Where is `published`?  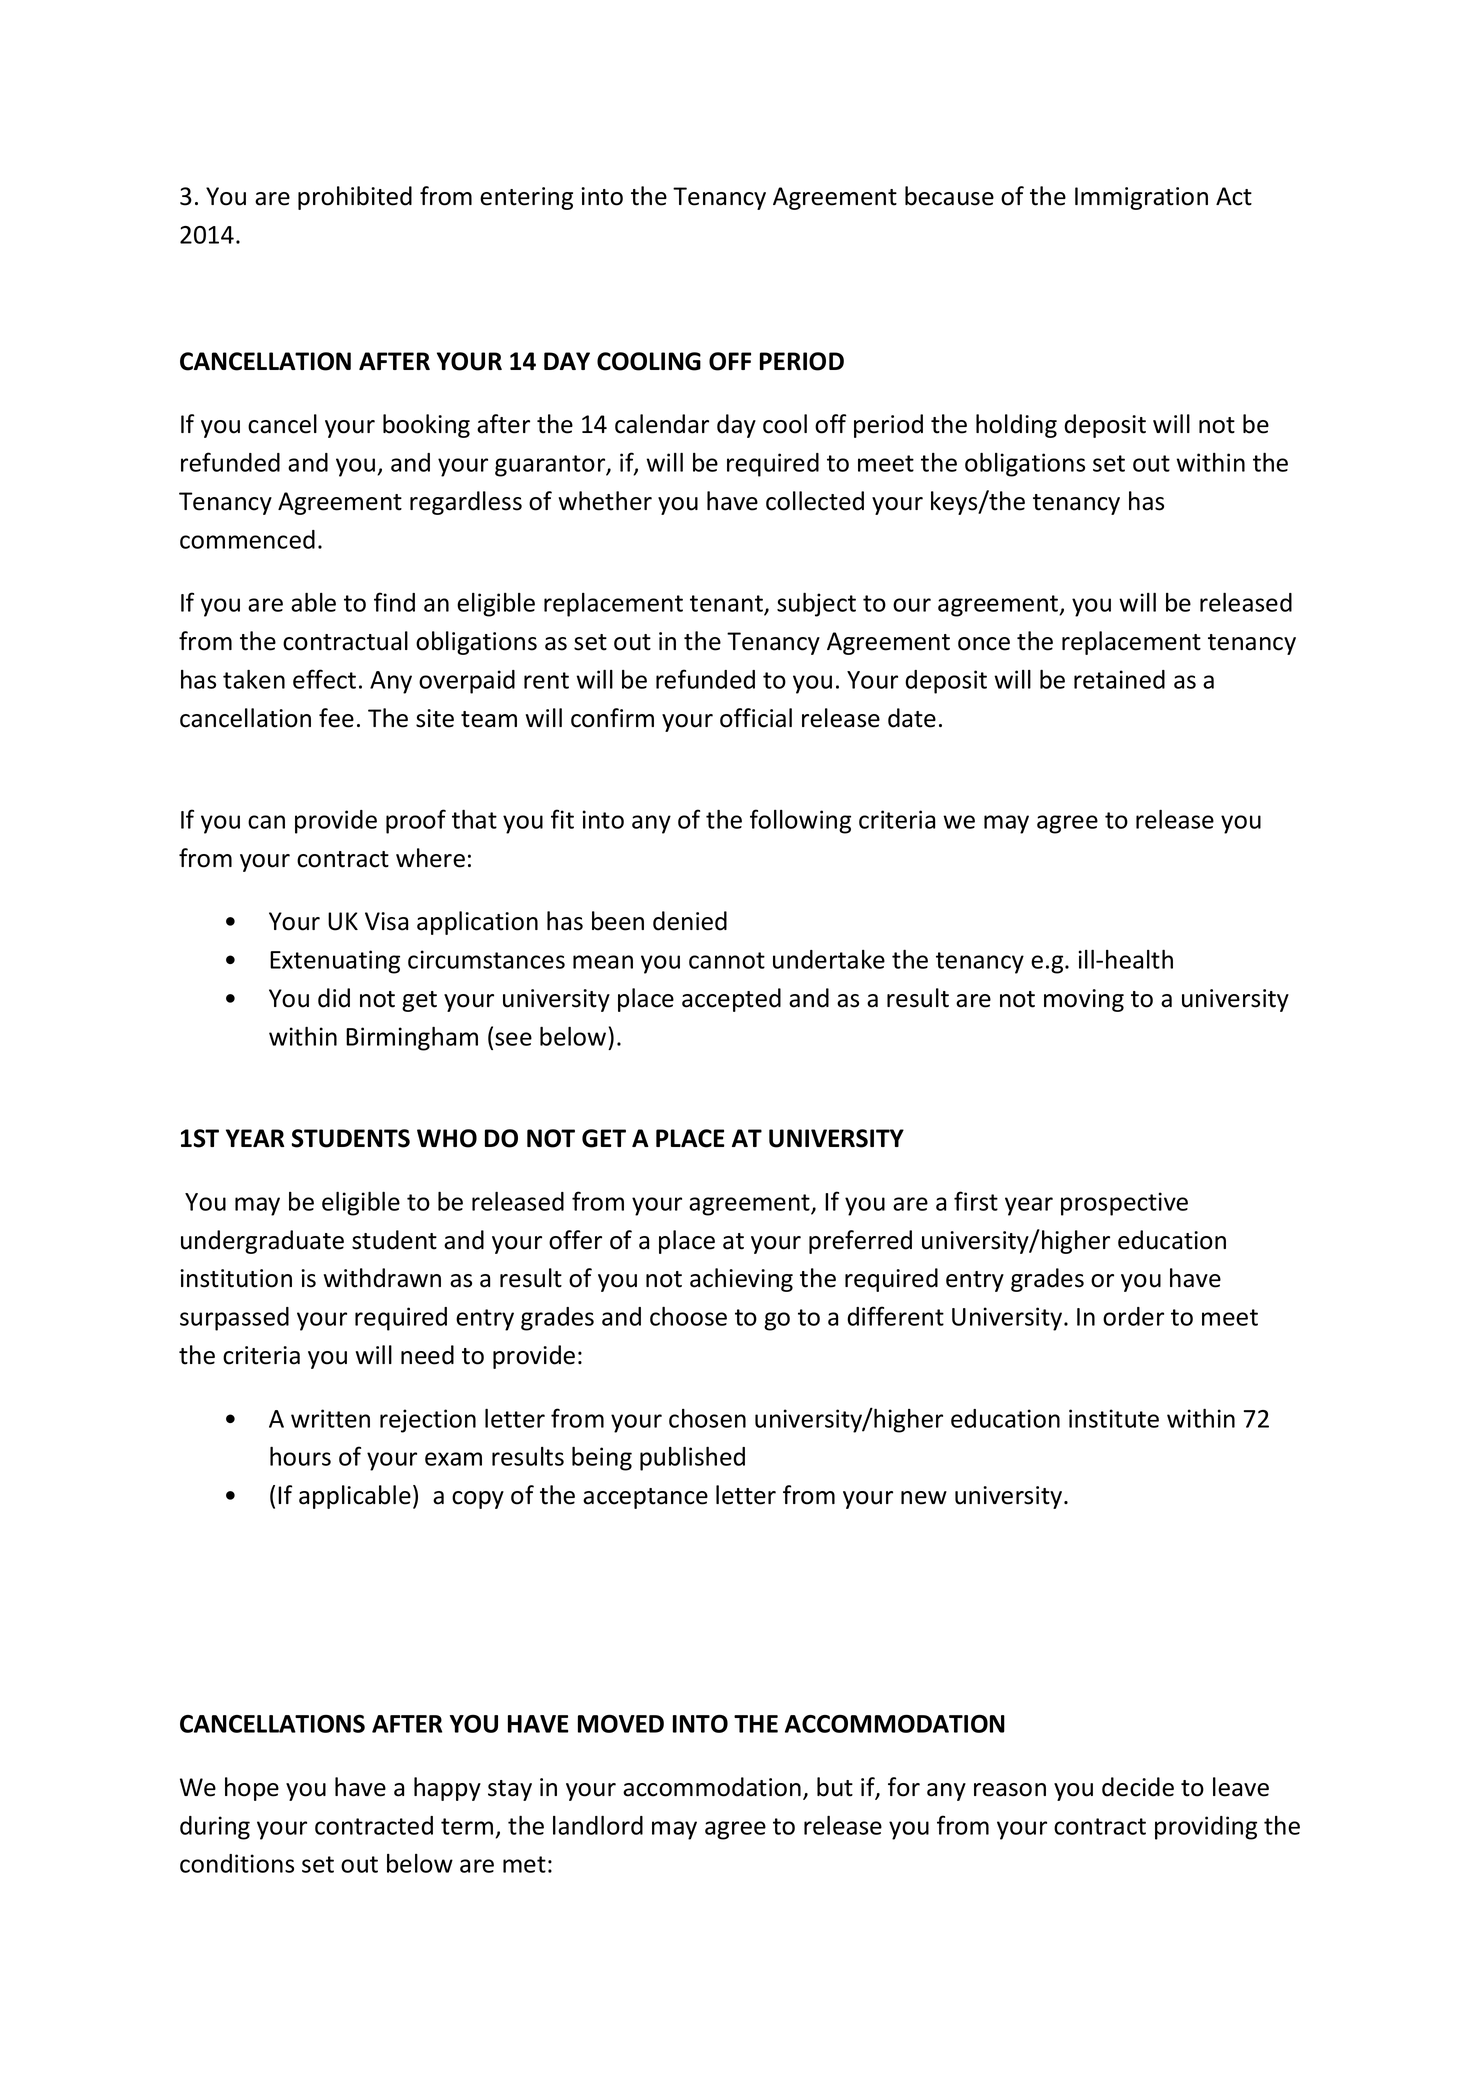 published is located at coordinates (692, 1458).
